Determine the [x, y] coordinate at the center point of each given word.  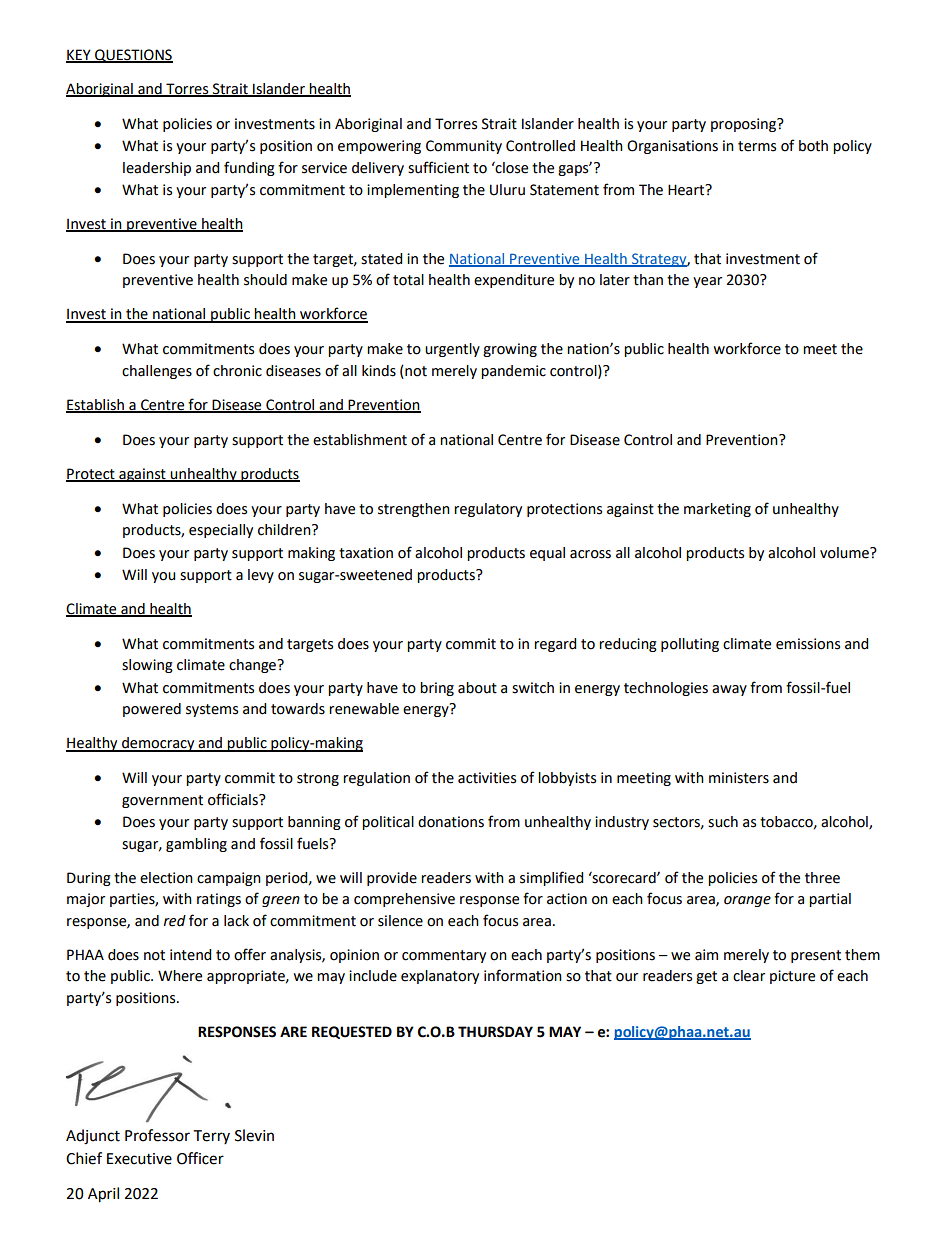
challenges [157, 372]
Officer [200, 1158]
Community [464, 147]
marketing [717, 510]
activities [487, 778]
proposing [745, 125]
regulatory [488, 510]
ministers [739, 778]
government [162, 801]
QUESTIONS [133, 56]
